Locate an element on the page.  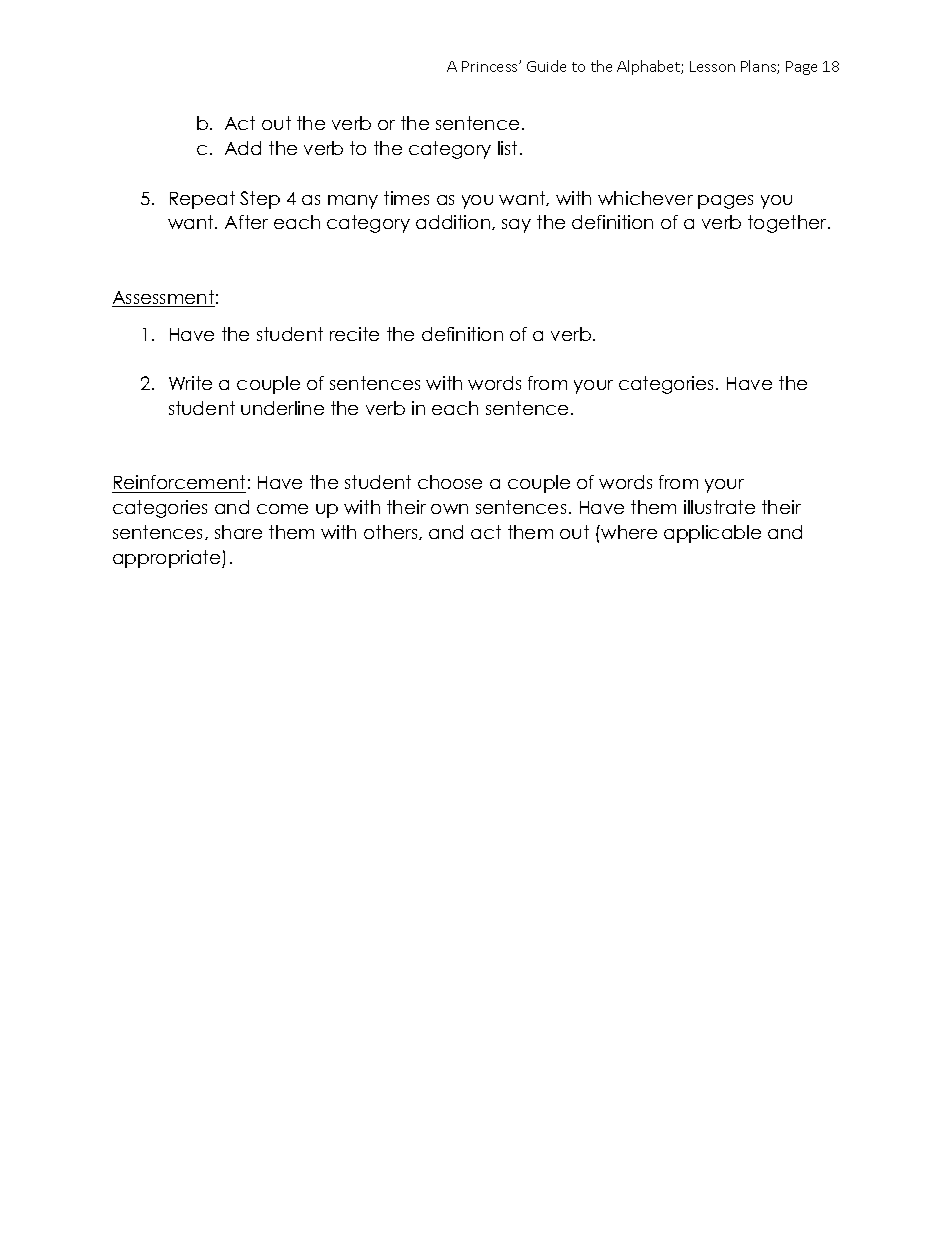
applicable is located at coordinates (712, 534).
